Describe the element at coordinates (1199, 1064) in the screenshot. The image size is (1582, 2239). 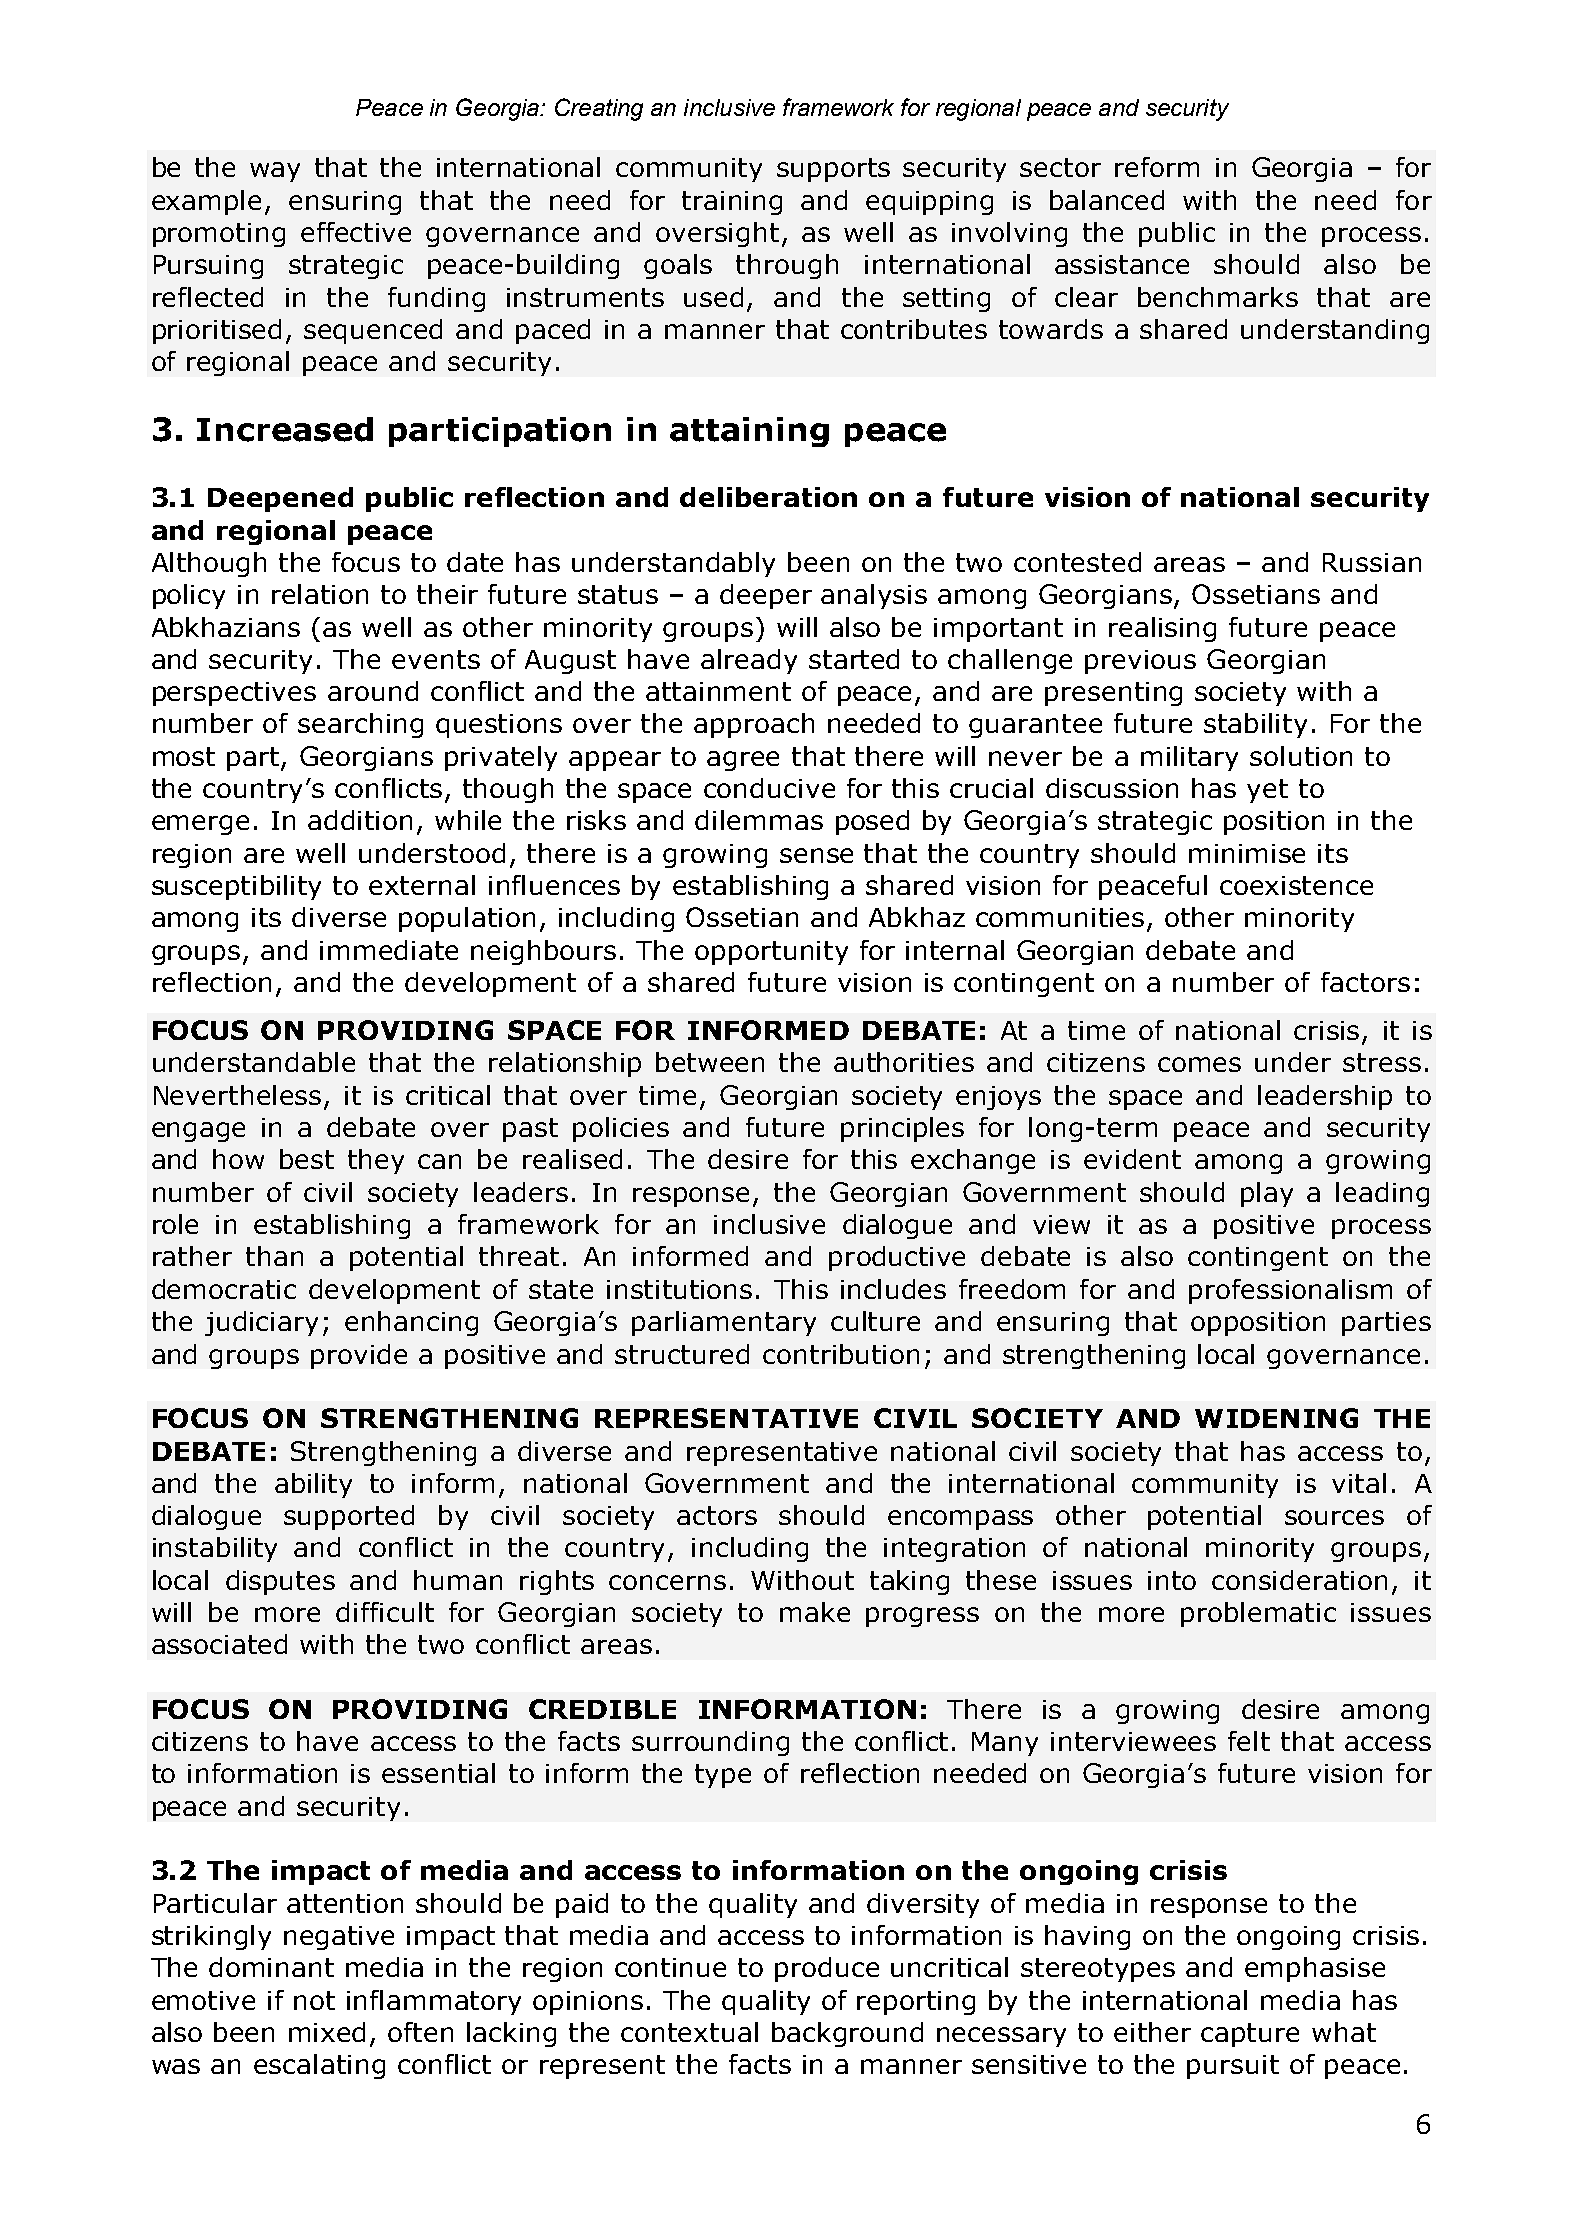
I see `comes` at that location.
